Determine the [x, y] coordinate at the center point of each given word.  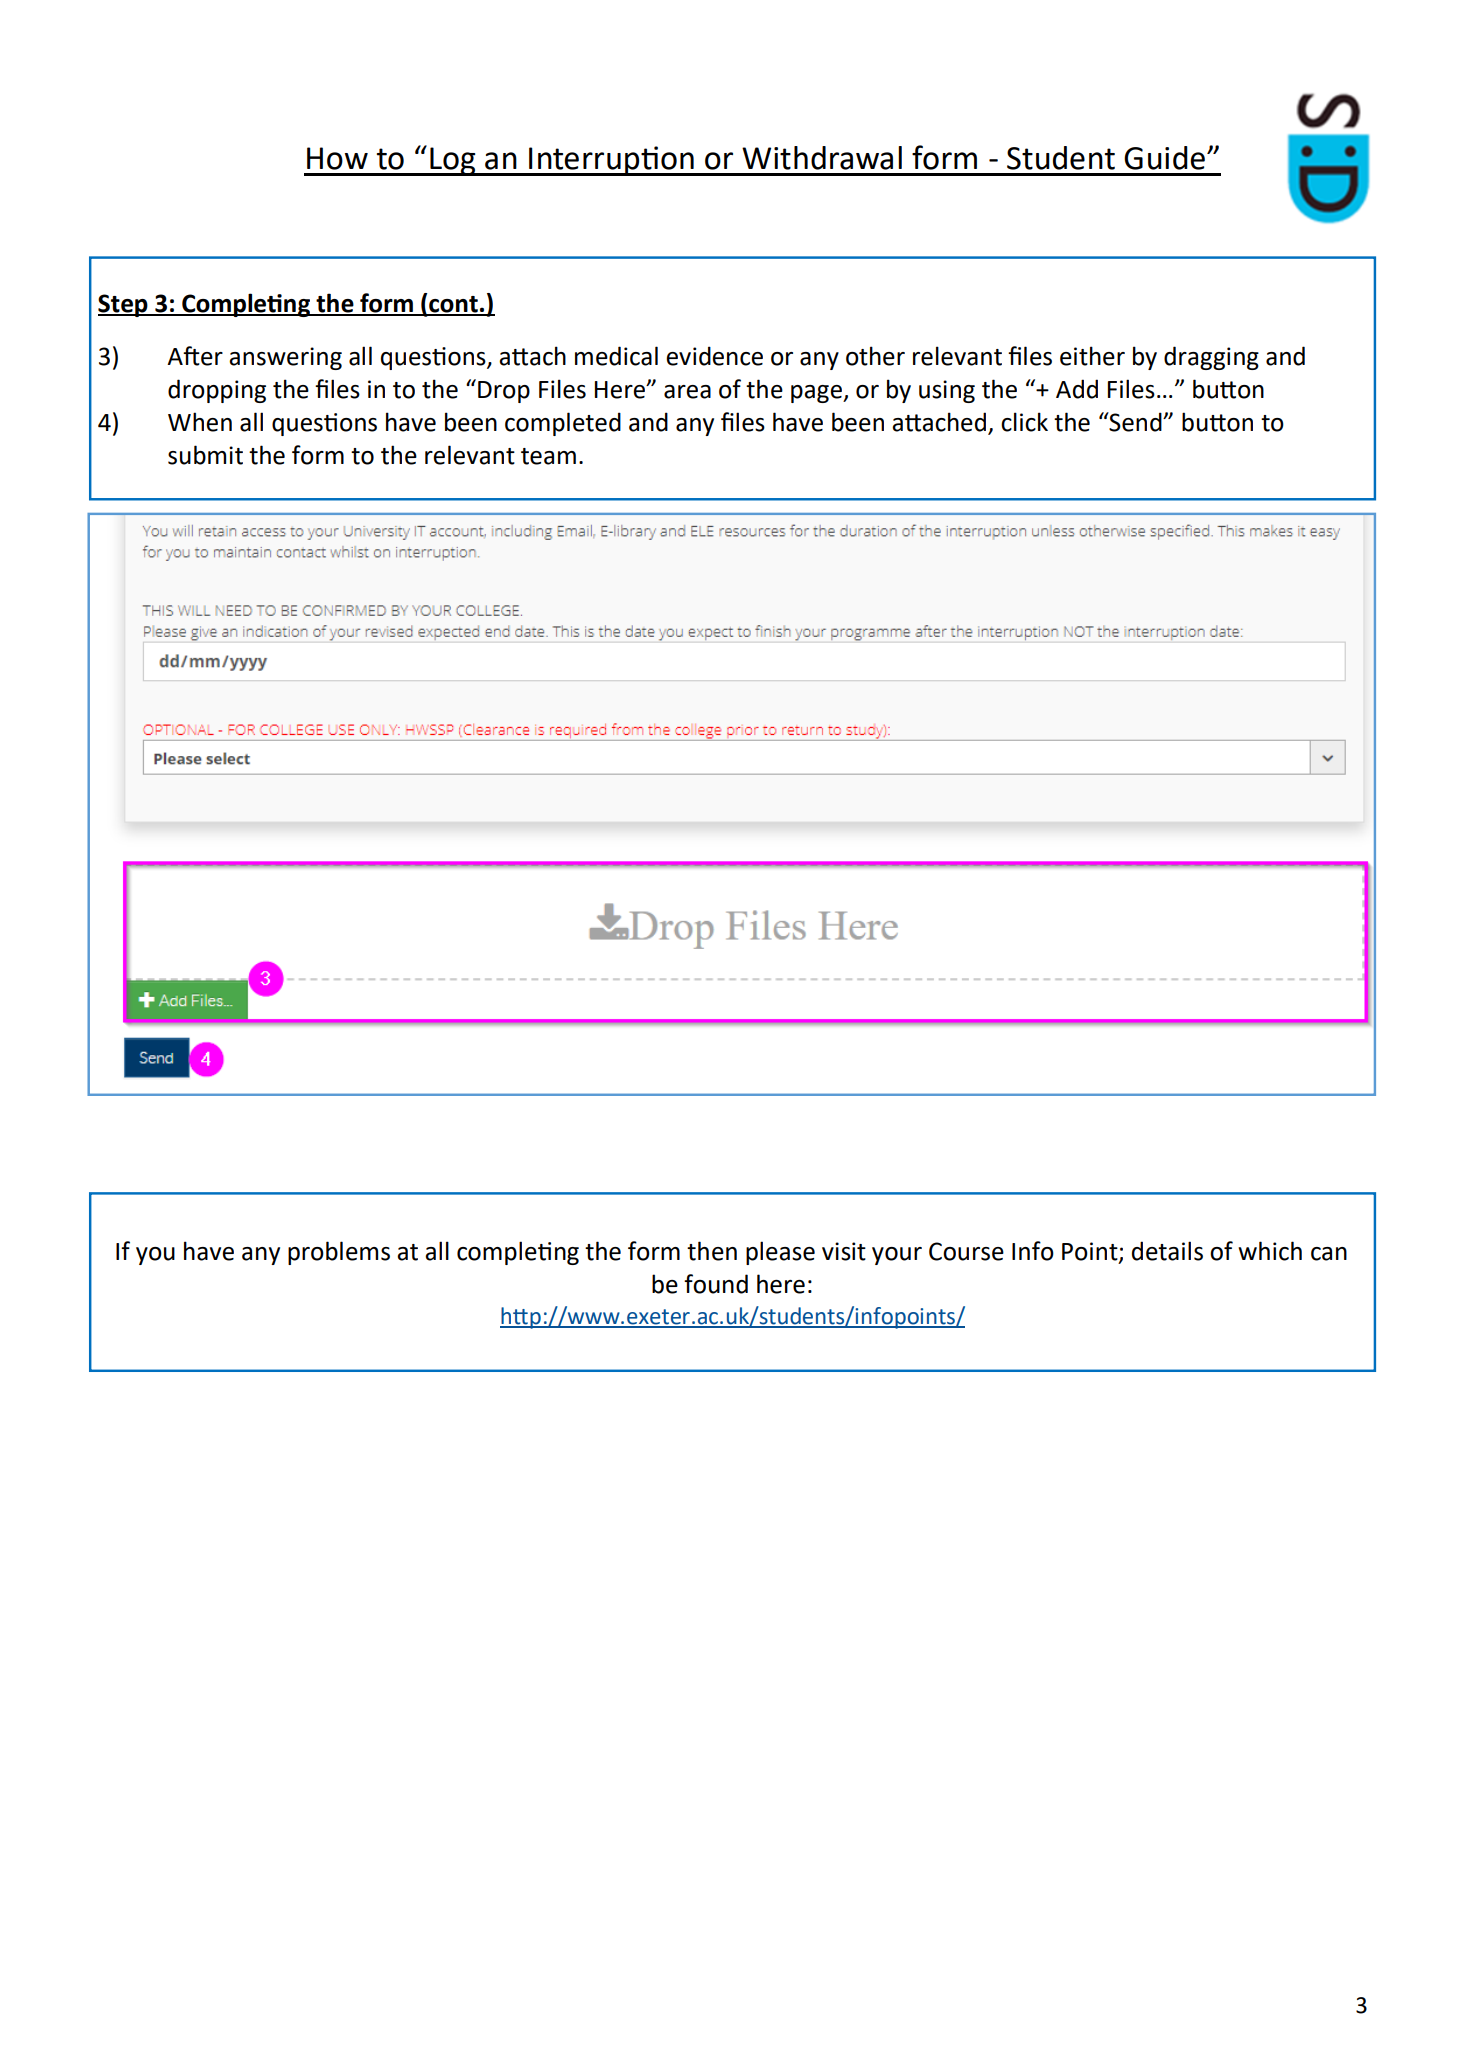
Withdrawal [822, 158]
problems [339, 1253]
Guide [1164, 158]
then [712, 1251]
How [337, 158]
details [1167, 1251]
